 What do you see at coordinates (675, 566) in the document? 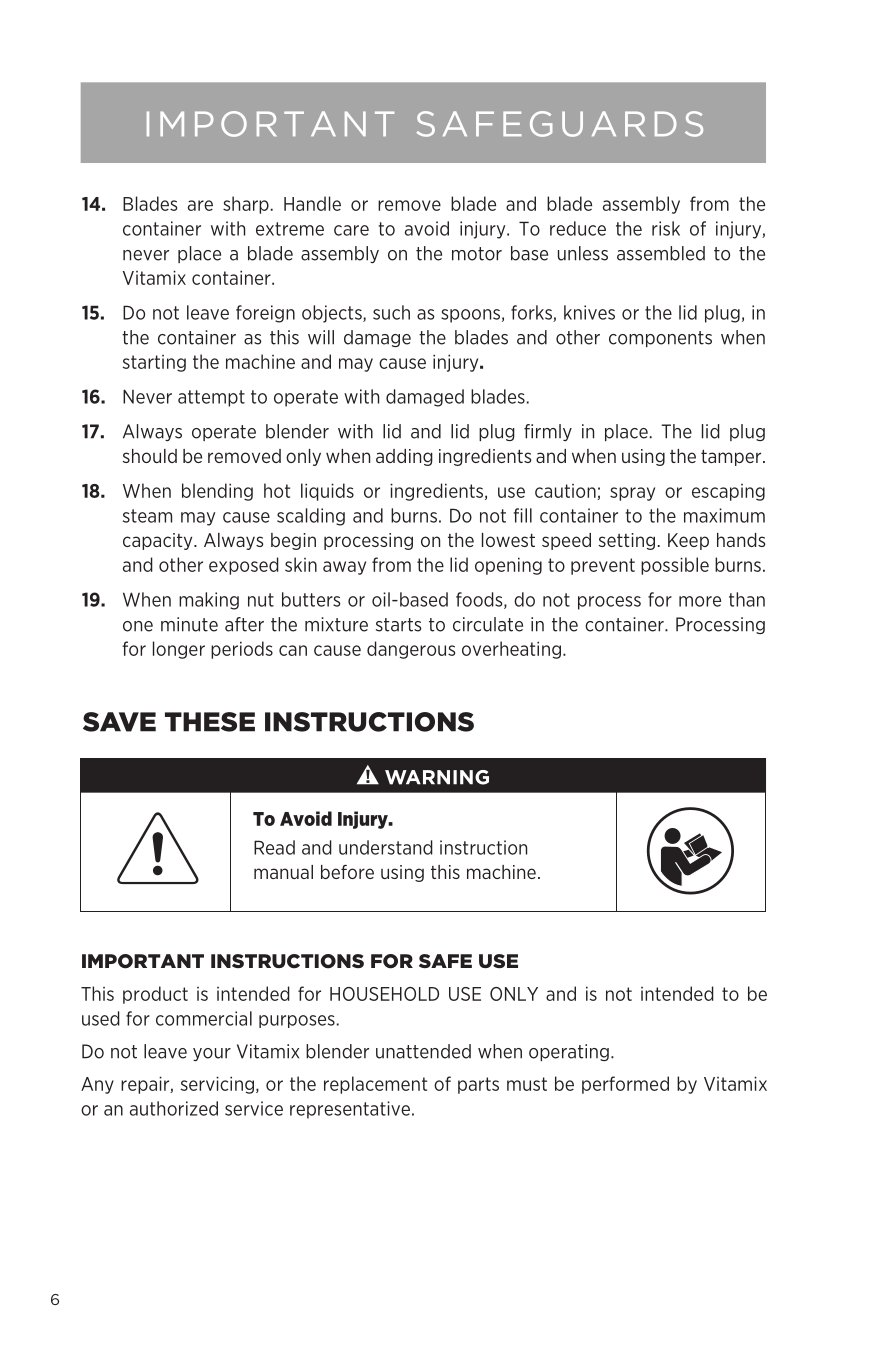
I see `possible` at bounding box center [675, 566].
